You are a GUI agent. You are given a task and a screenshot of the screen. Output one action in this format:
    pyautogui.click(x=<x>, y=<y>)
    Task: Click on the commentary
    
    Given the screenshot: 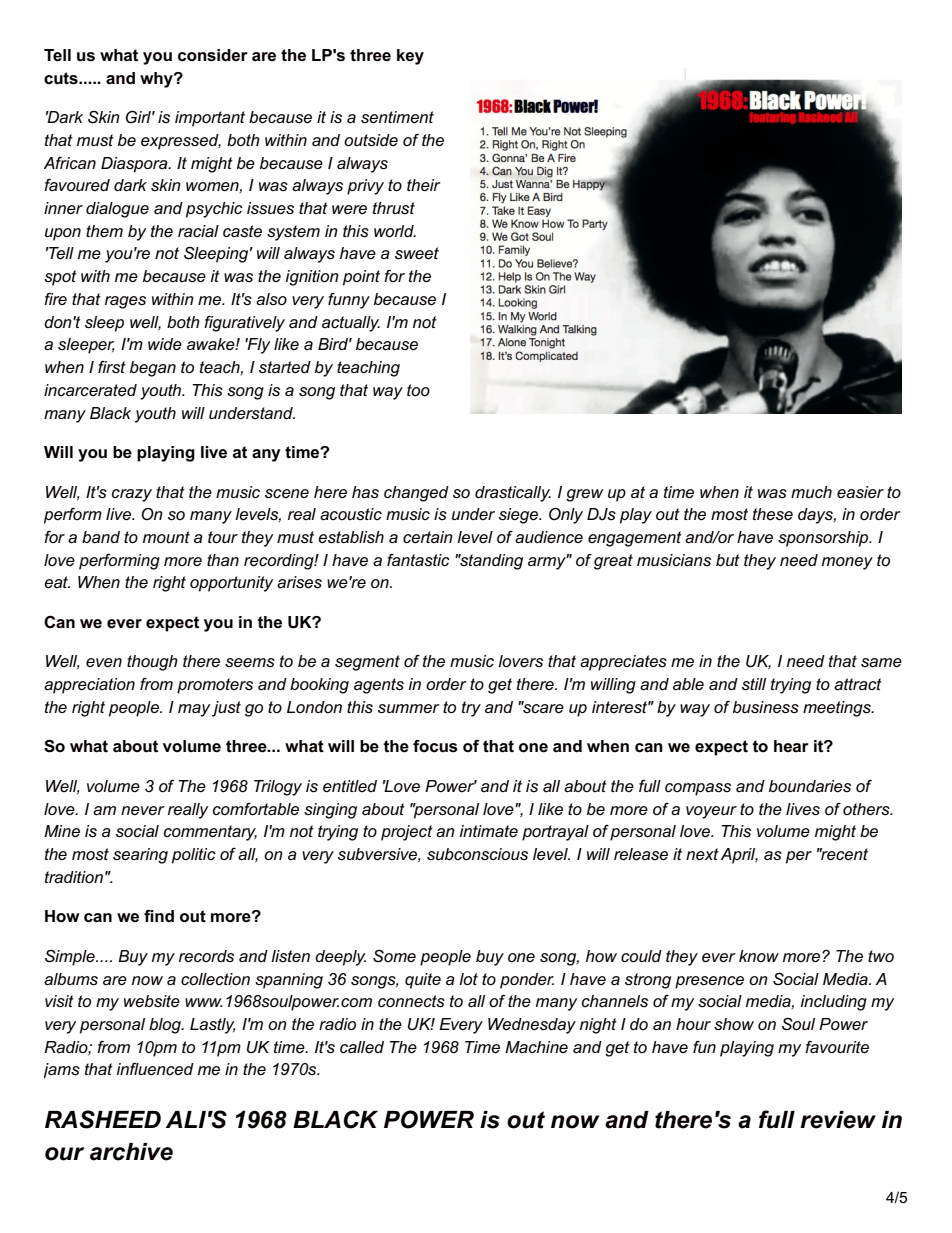 What is the action you would take?
    pyautogui.click(x=210, y=833)
